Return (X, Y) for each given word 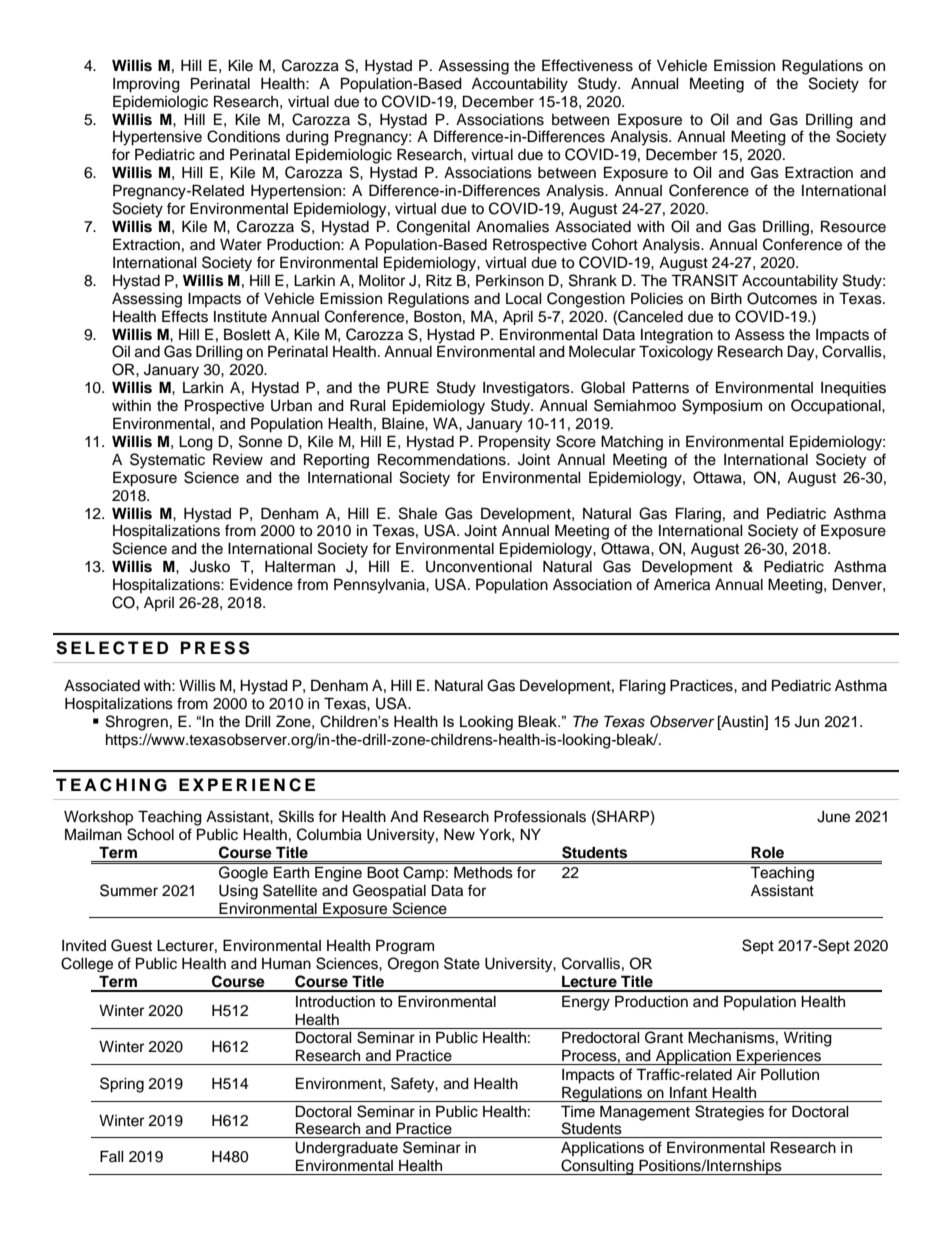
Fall (112, 1156)
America (682, 585)
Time (578, 1111)
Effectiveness (587, 65)
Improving (146, 85)
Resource (853, 226)
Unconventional (479, 567)
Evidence (261, 584)
